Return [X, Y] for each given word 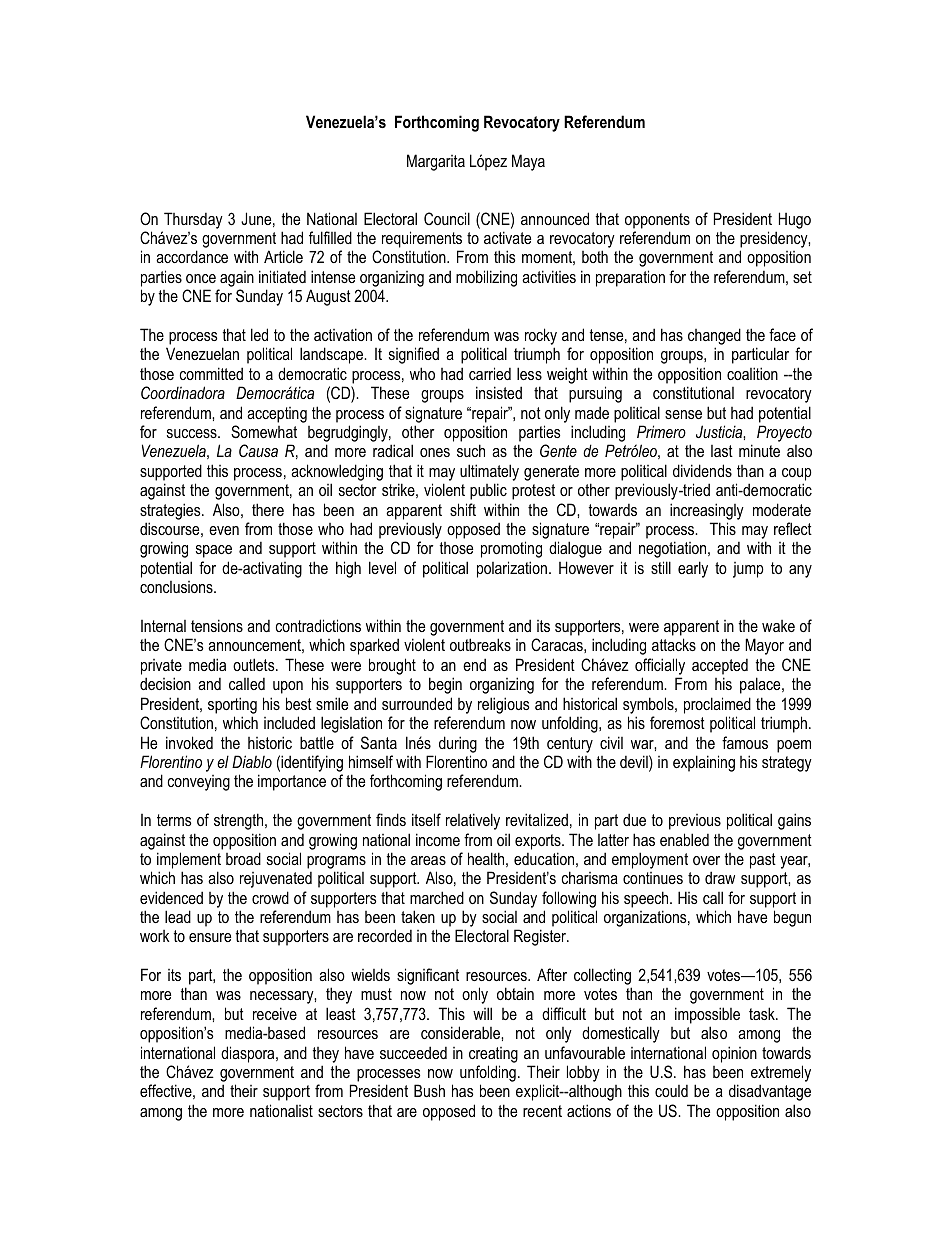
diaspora [249, 1054]
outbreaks [480, 644]
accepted [720, 667]
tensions [217, 625]
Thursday [193, 220]
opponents [657, 221]
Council [447, 218]
